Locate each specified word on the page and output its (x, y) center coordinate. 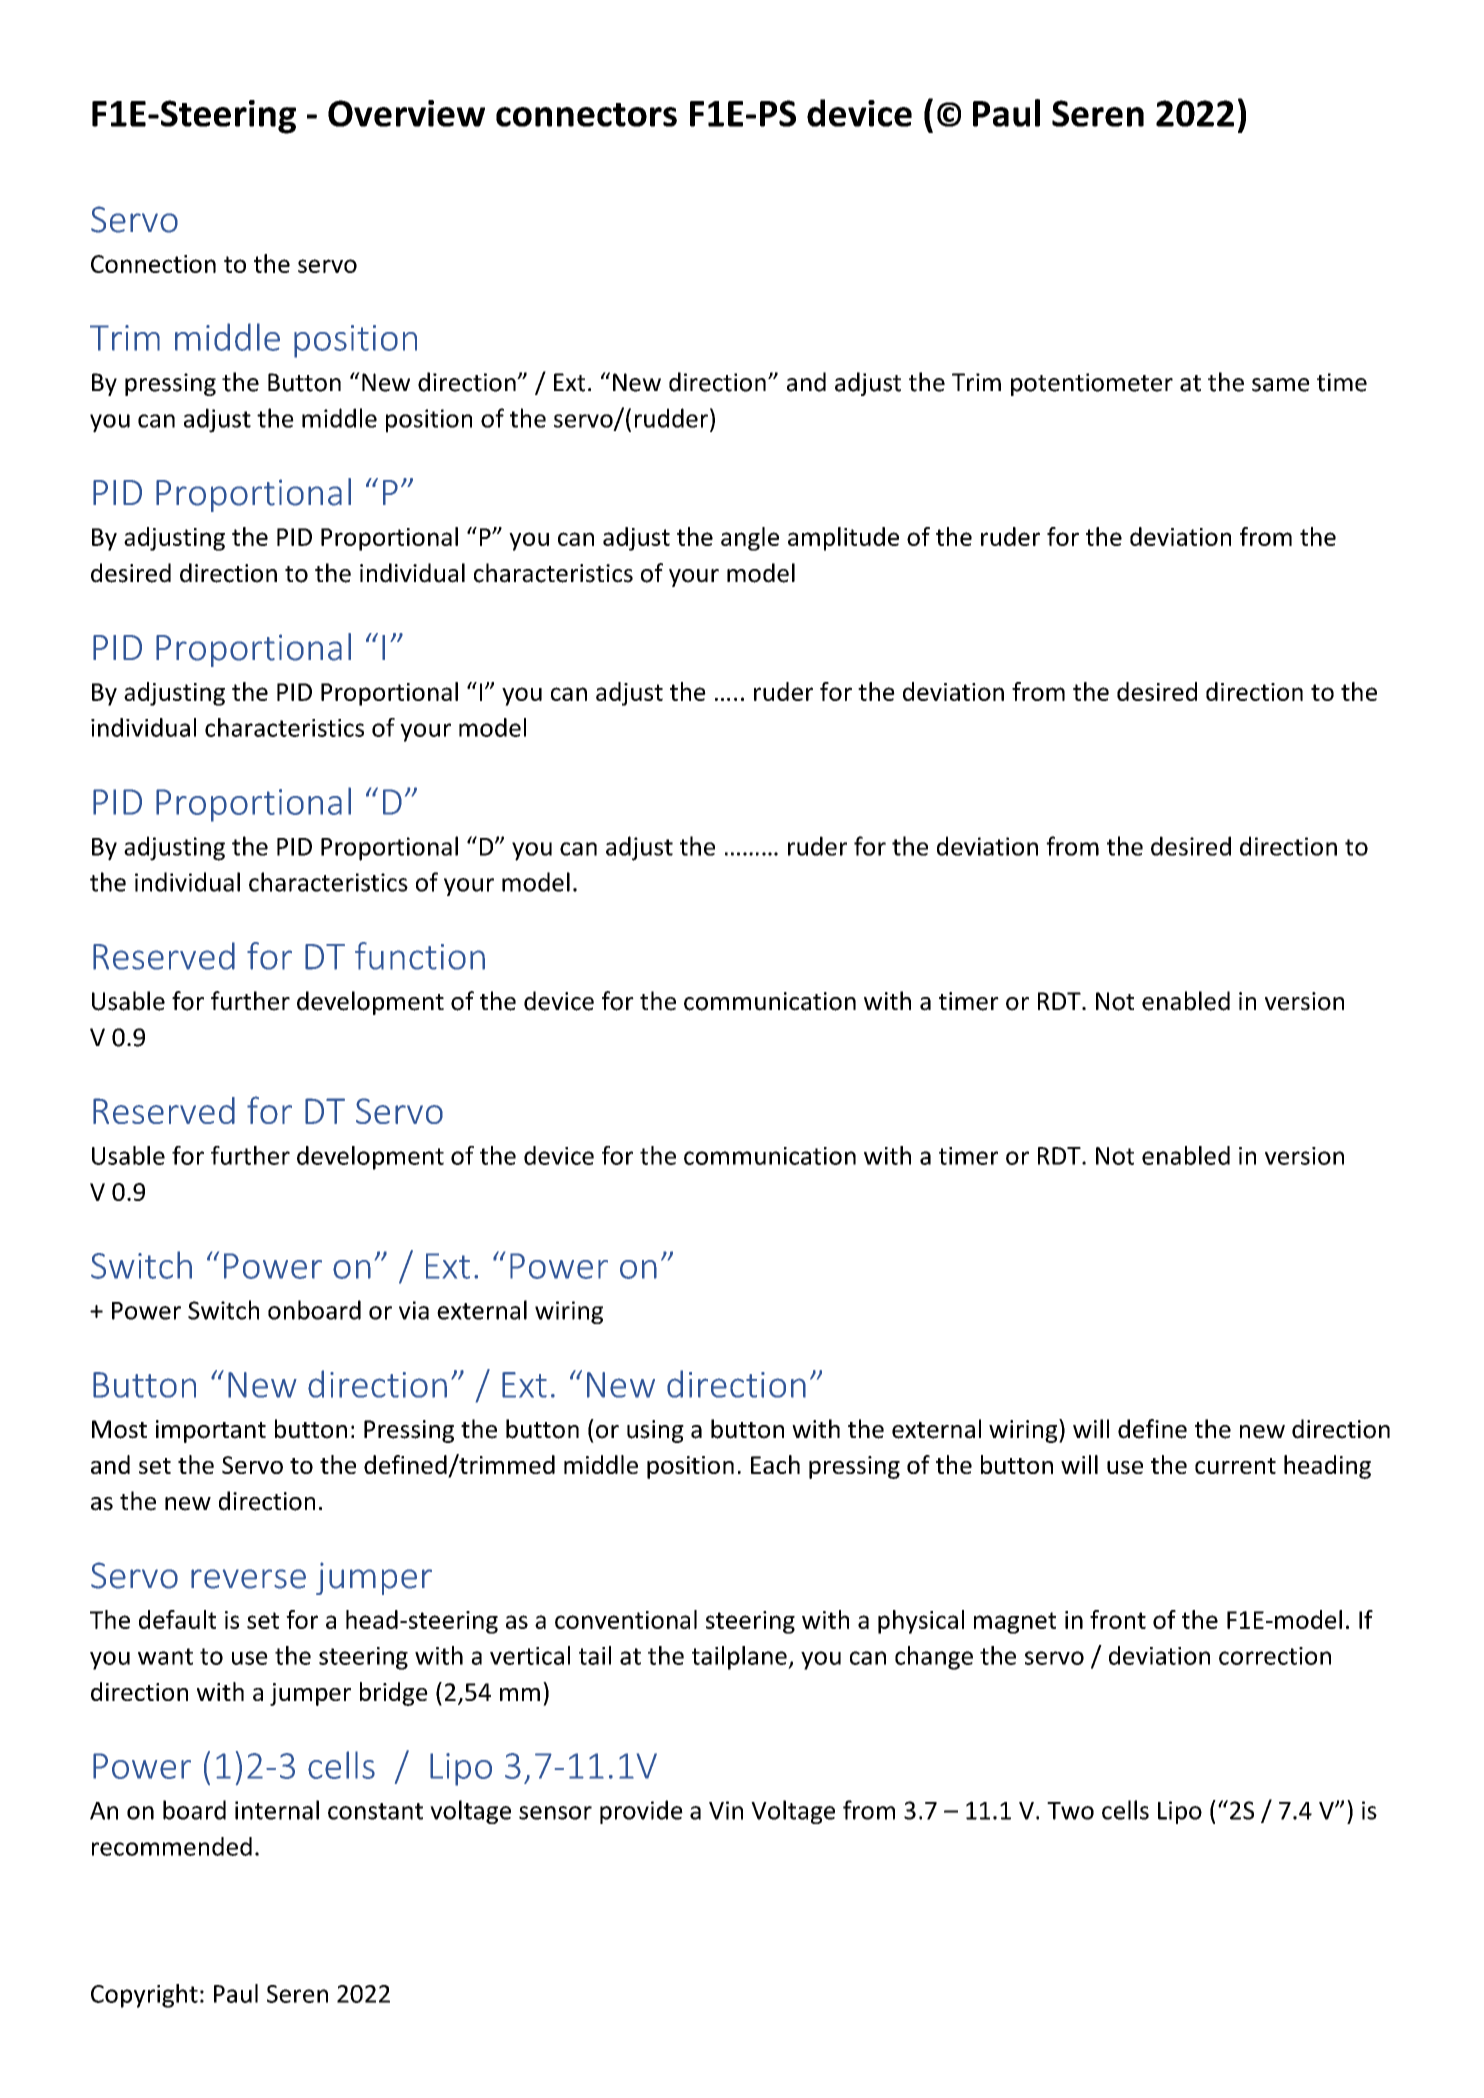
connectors (586, 115)
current (1235, 1466)
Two (1070, 1811)
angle (750, 539)
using (655, 1431)
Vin (726, 1810)
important (211, 1431)
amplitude (843, 539)
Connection (153, 264)
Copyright (144, 1996)
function (420, 956)
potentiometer (1092, 384)
